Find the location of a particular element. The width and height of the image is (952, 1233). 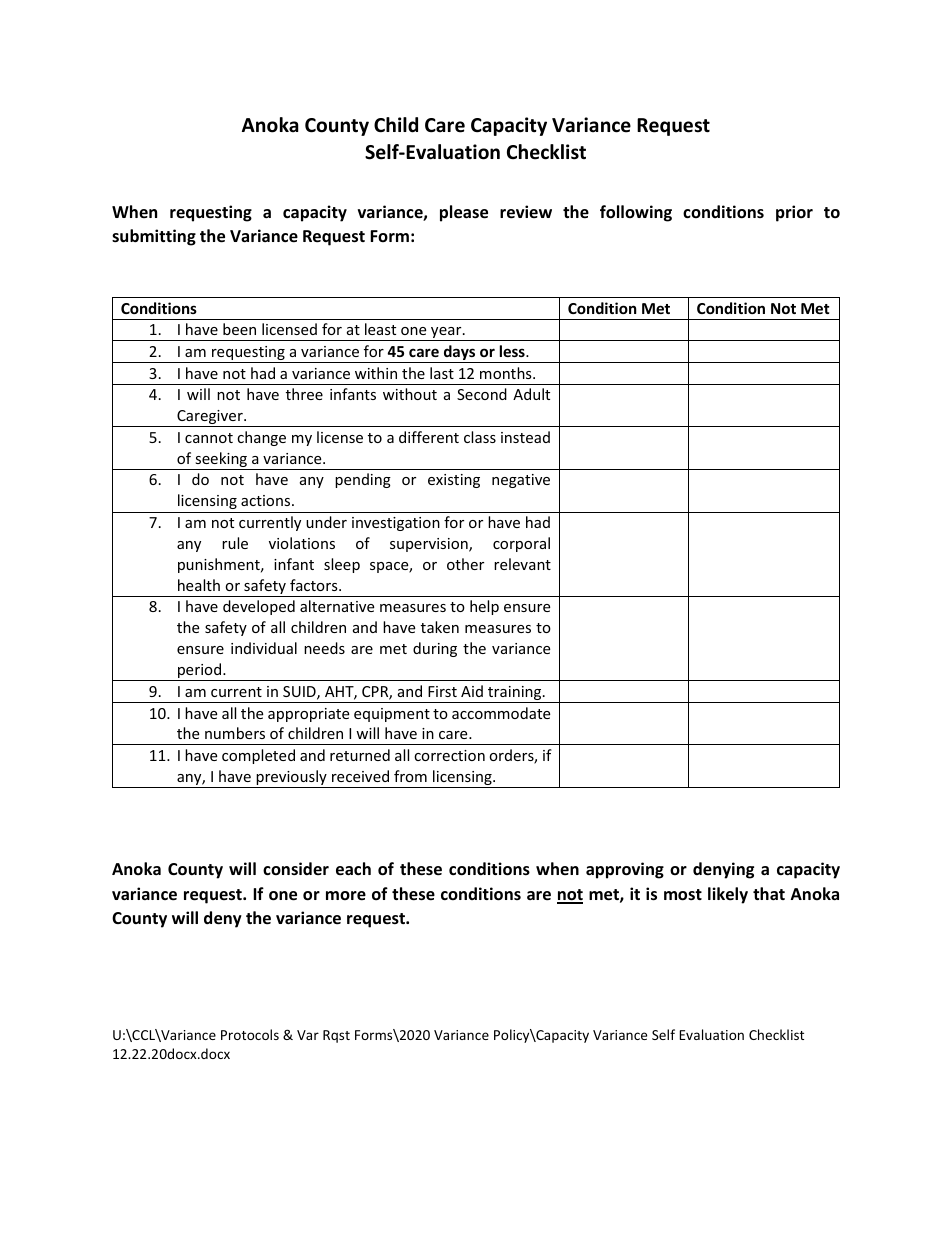

approving is located at coordinates (625, 870).
